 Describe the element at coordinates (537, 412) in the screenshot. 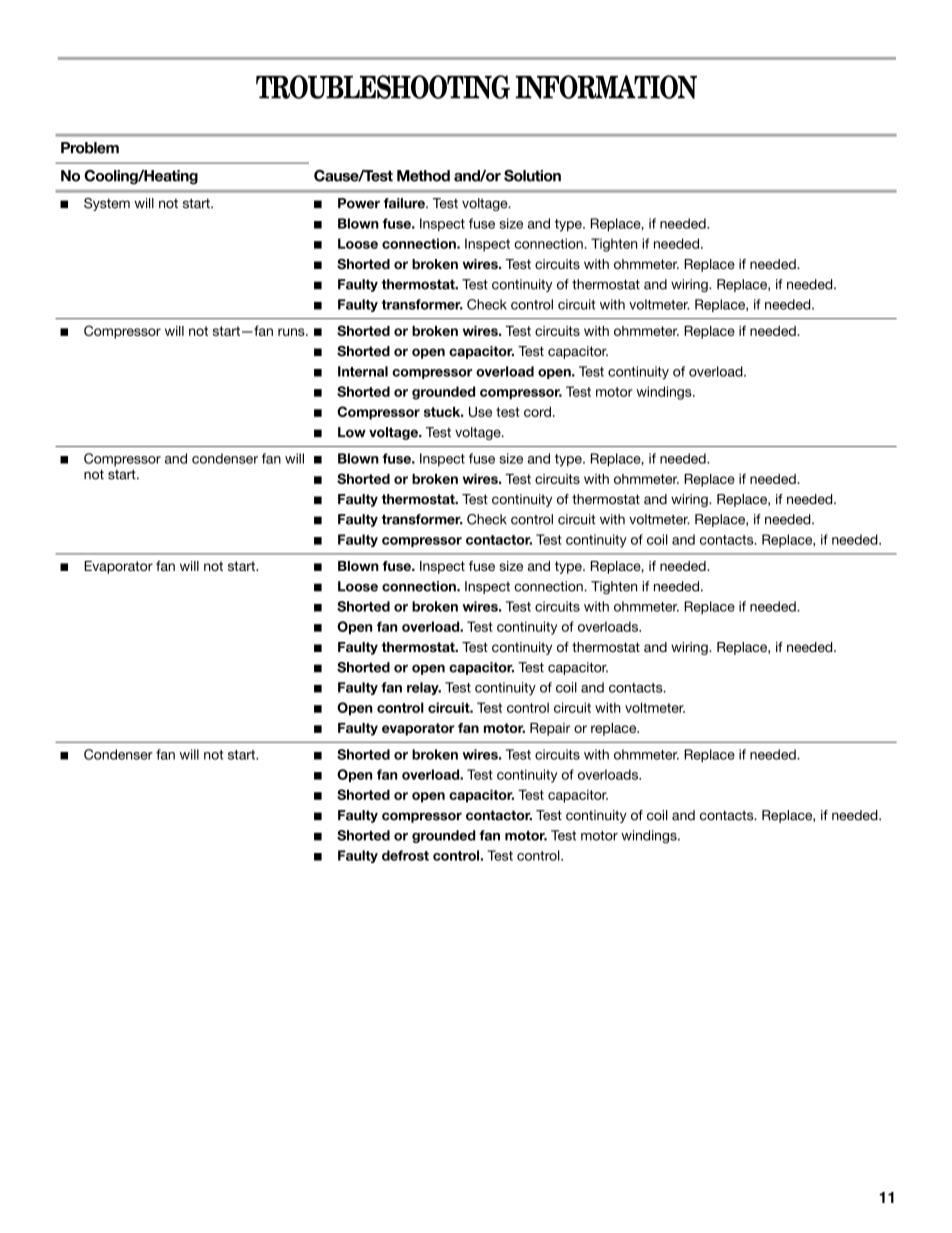

I see `cord` at that location.
